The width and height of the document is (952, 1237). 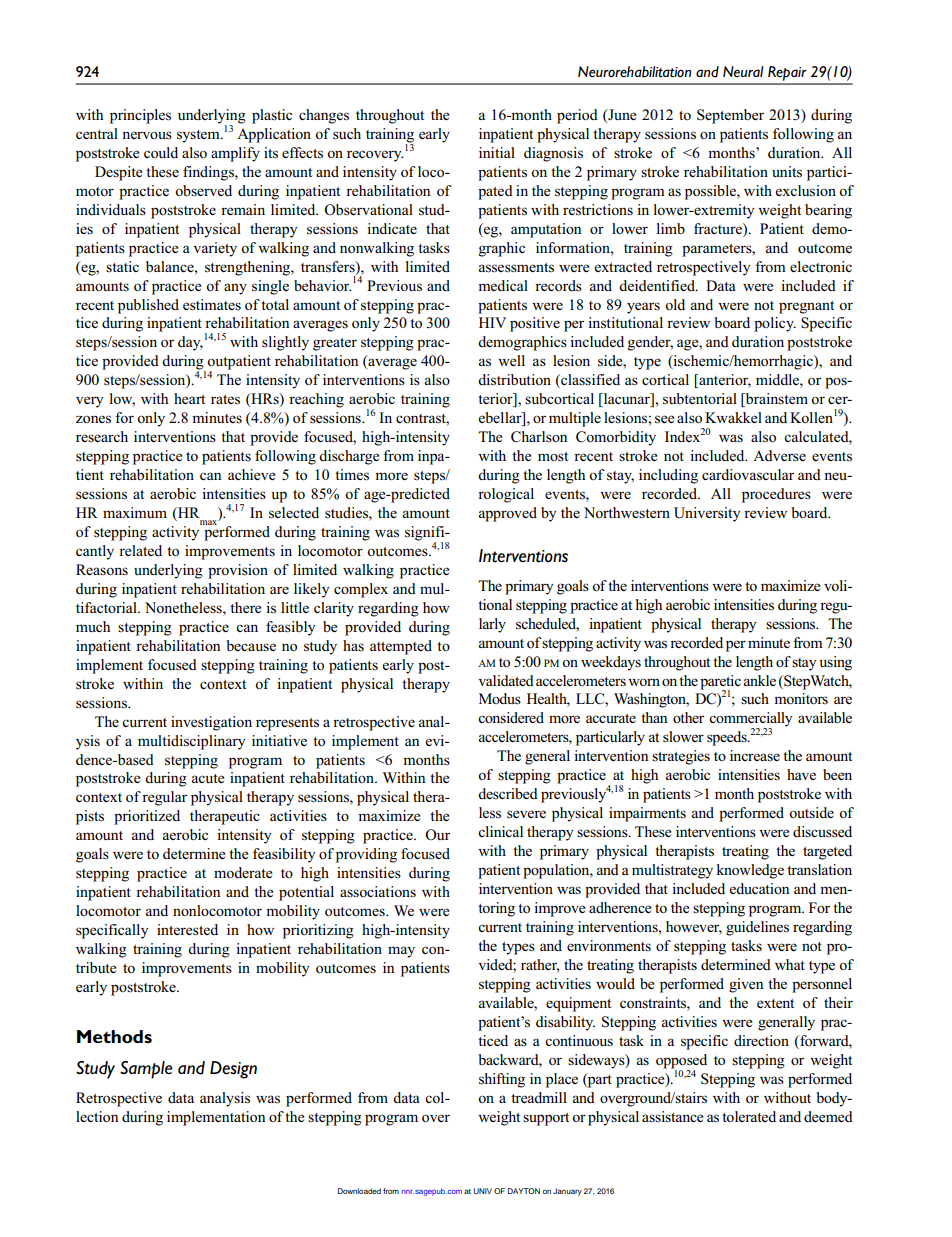 I want to click on may, so click(x=401, y=952).
